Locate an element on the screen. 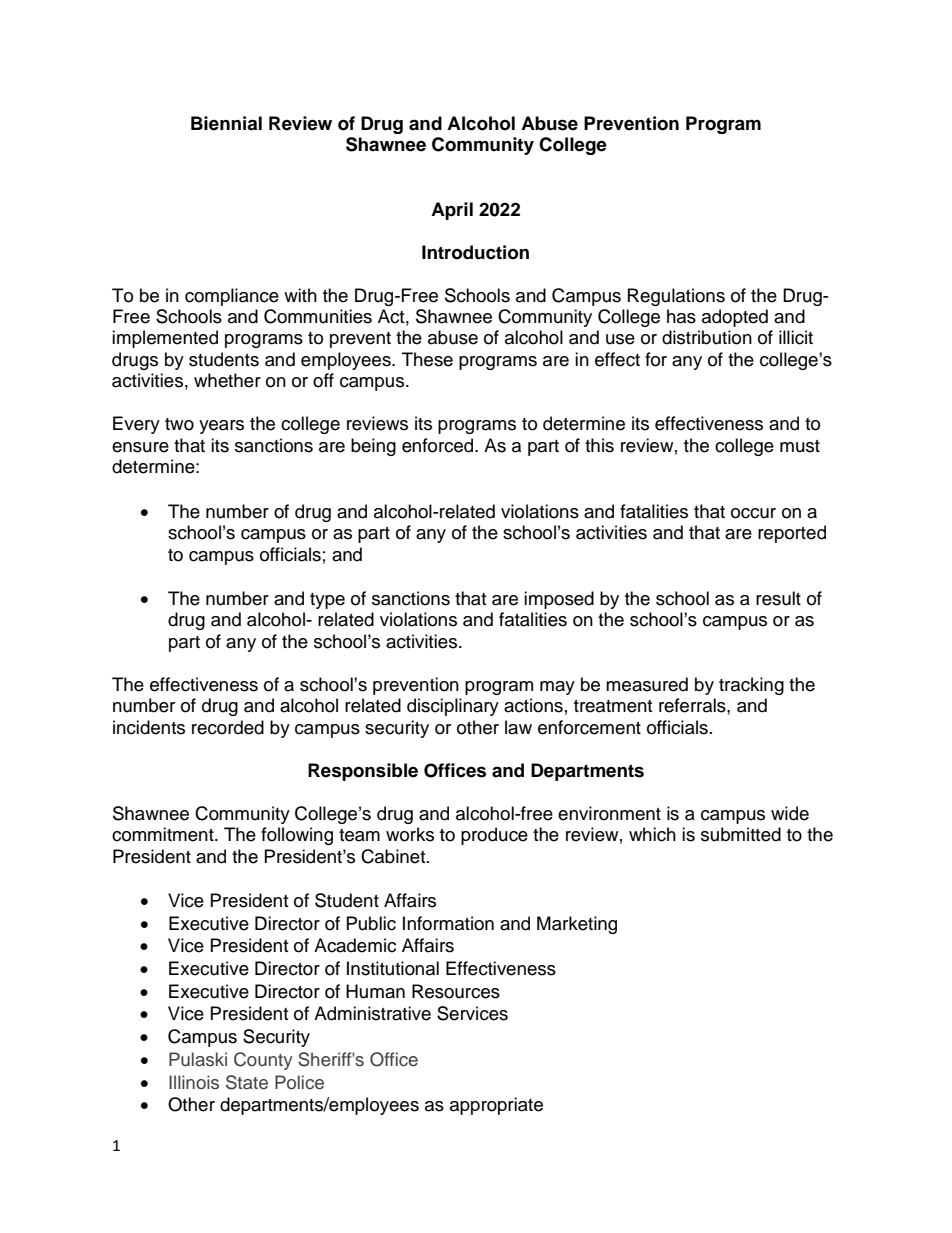 The width and height of the screenshot is (952, 1233). Marketing is located at coordinates (577, 925).
